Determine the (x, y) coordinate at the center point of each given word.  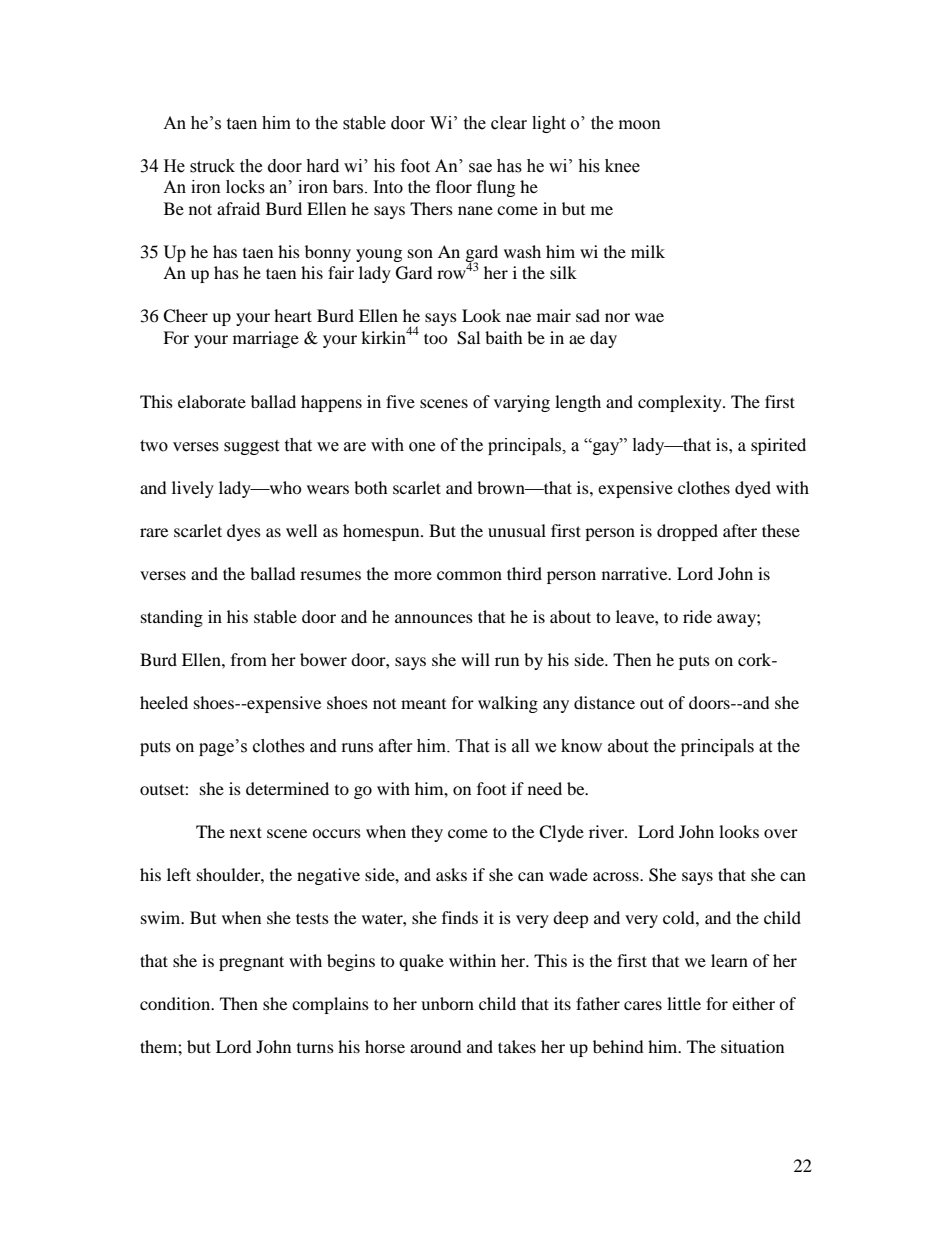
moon (640, 125)
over (781, 833)
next (246, 832)
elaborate (212, 401)
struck (212, 166)
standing (172, 618)
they (427, 833)
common (469, 575)
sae (480, 168)
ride (697, 616)
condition (176, 1003)
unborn (447, 1003)
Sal (468, 338)
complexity (681, 403)
